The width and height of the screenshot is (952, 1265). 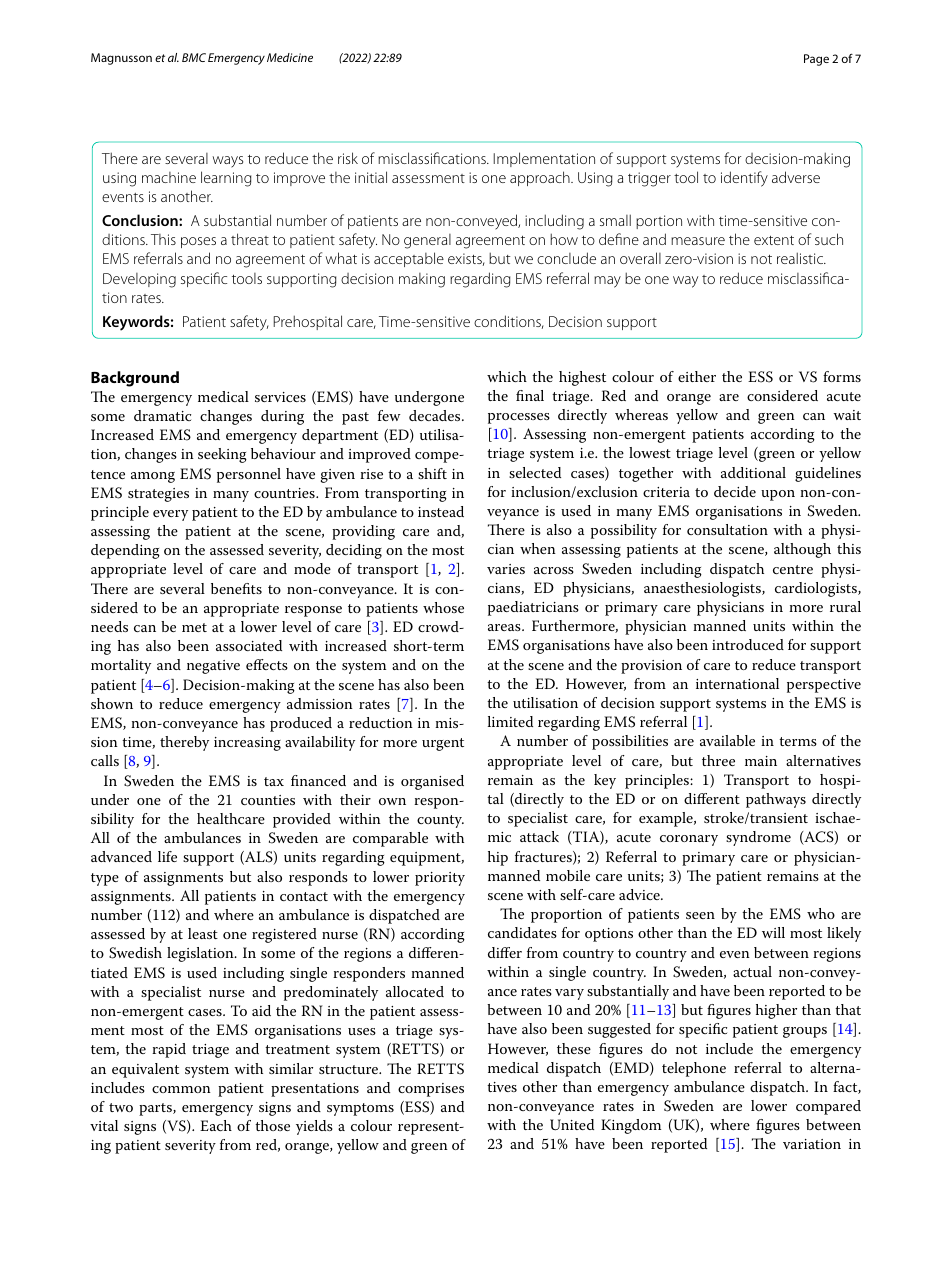 What do you see at coordinates (541, 178) in the screenshot?
I see `approach` at bounding box center [541, 178].
